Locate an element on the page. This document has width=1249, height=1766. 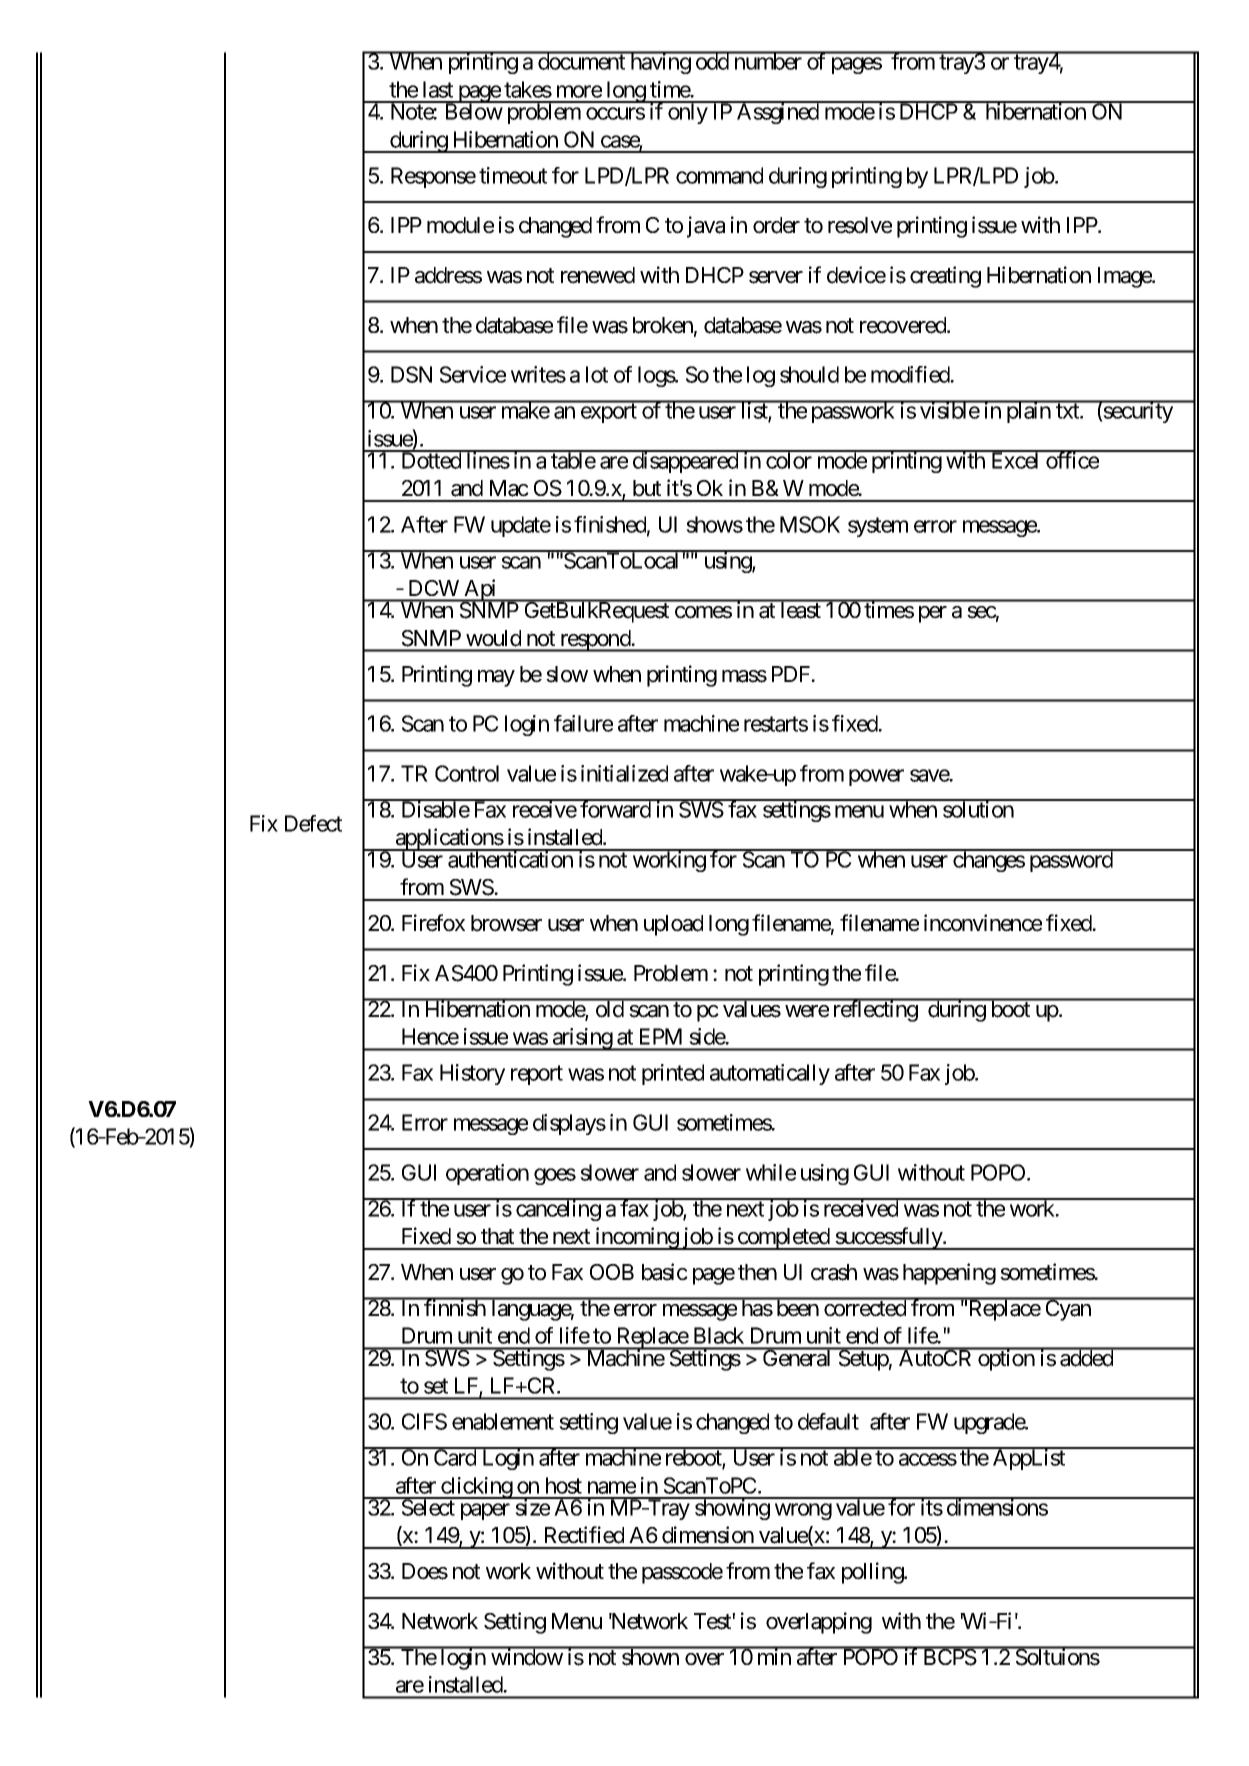
Does is located at coordinates (425, 1571).
